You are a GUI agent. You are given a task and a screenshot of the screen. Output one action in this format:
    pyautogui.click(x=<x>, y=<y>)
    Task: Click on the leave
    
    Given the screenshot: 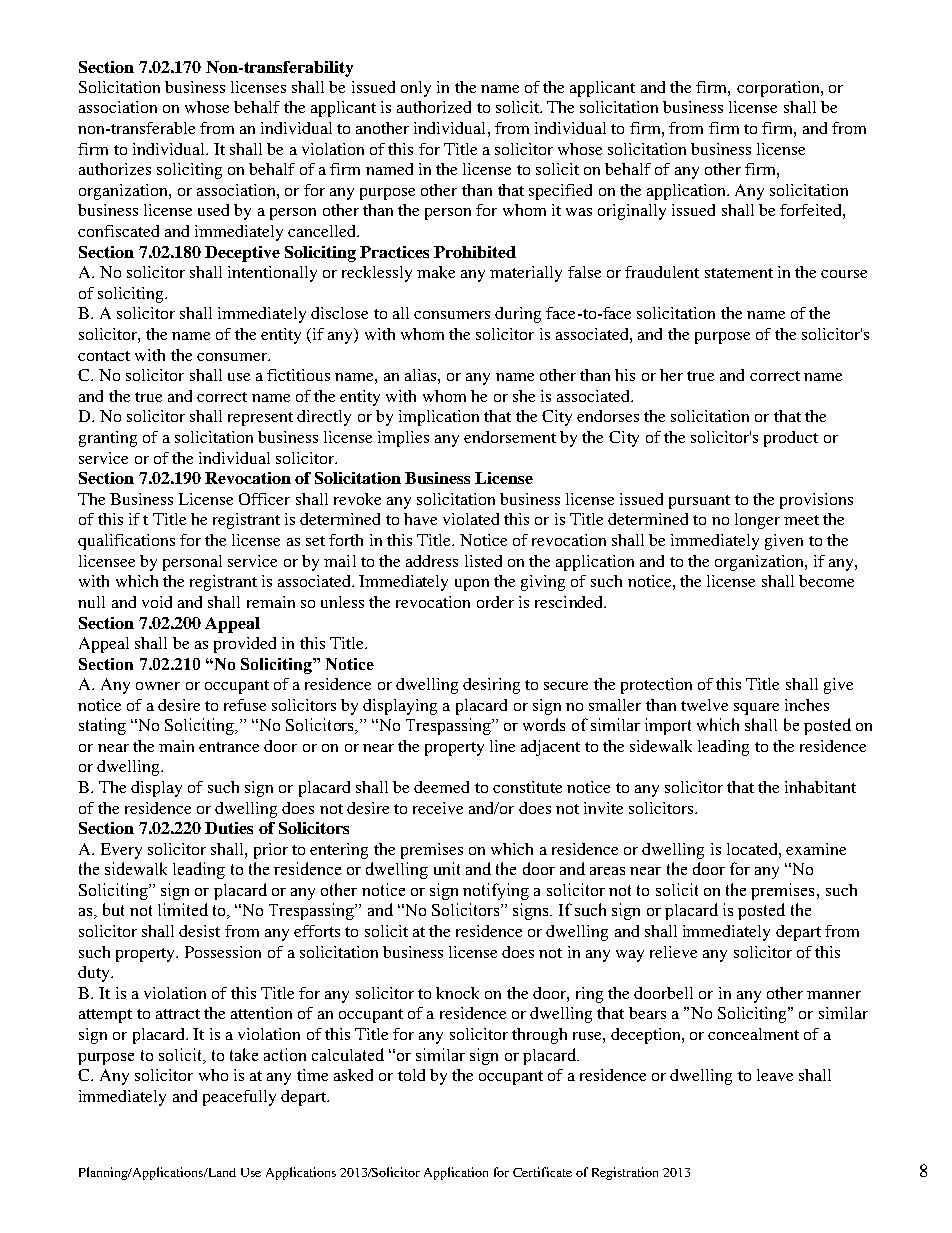 What is the action you would take?
    pyautogui.click(x=775, y=1075)
